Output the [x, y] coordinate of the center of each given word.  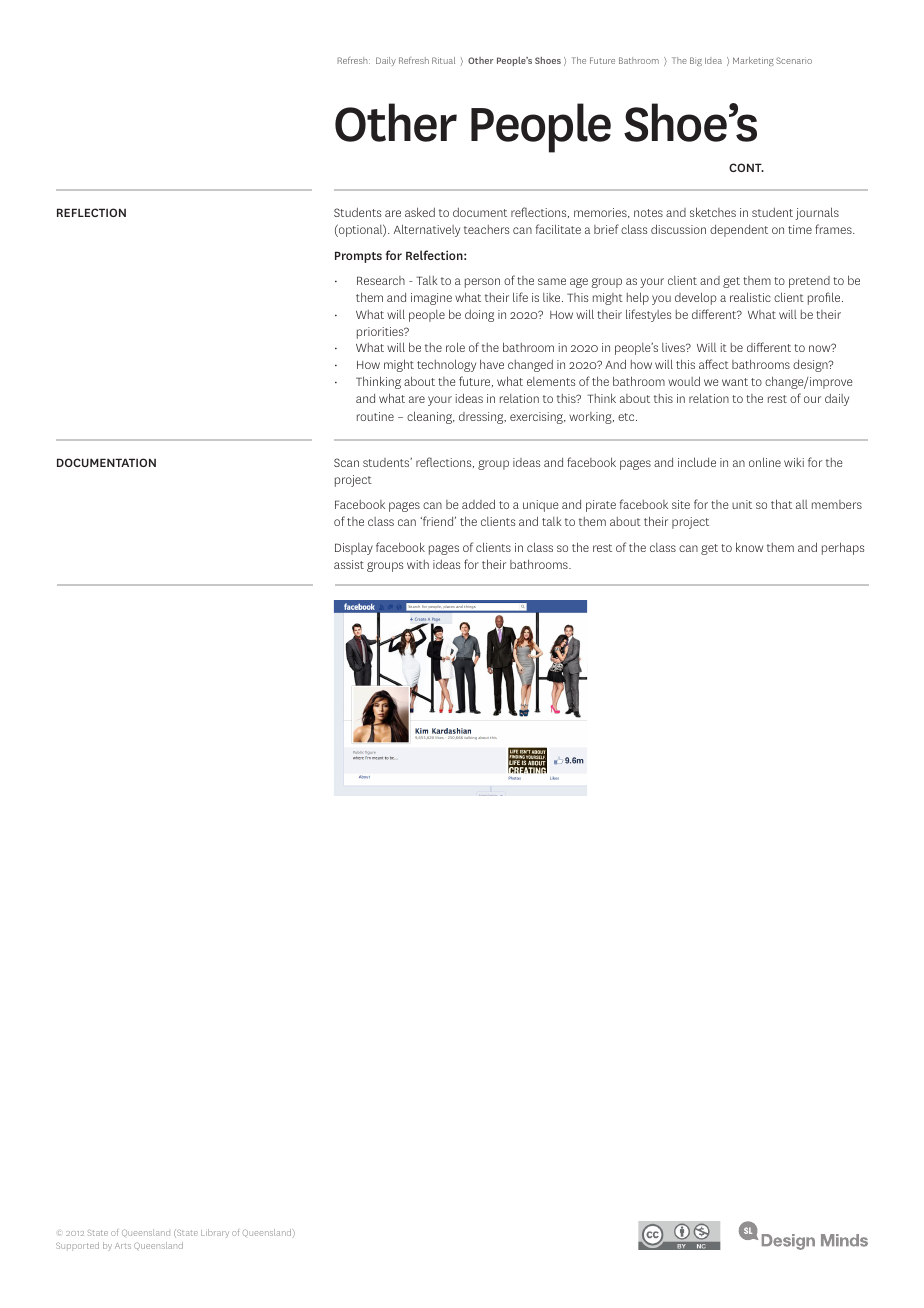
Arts [123, 1246]
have [492, 364]
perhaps [843, 548]
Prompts [358, 257]
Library [215, 1233]
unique [540, 506]
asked [420, 212]
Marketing [753, 61]
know [749, 547]
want [735, 382]
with [418, 564]
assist [349, 564]
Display [354, 549]
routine [375, 416]
